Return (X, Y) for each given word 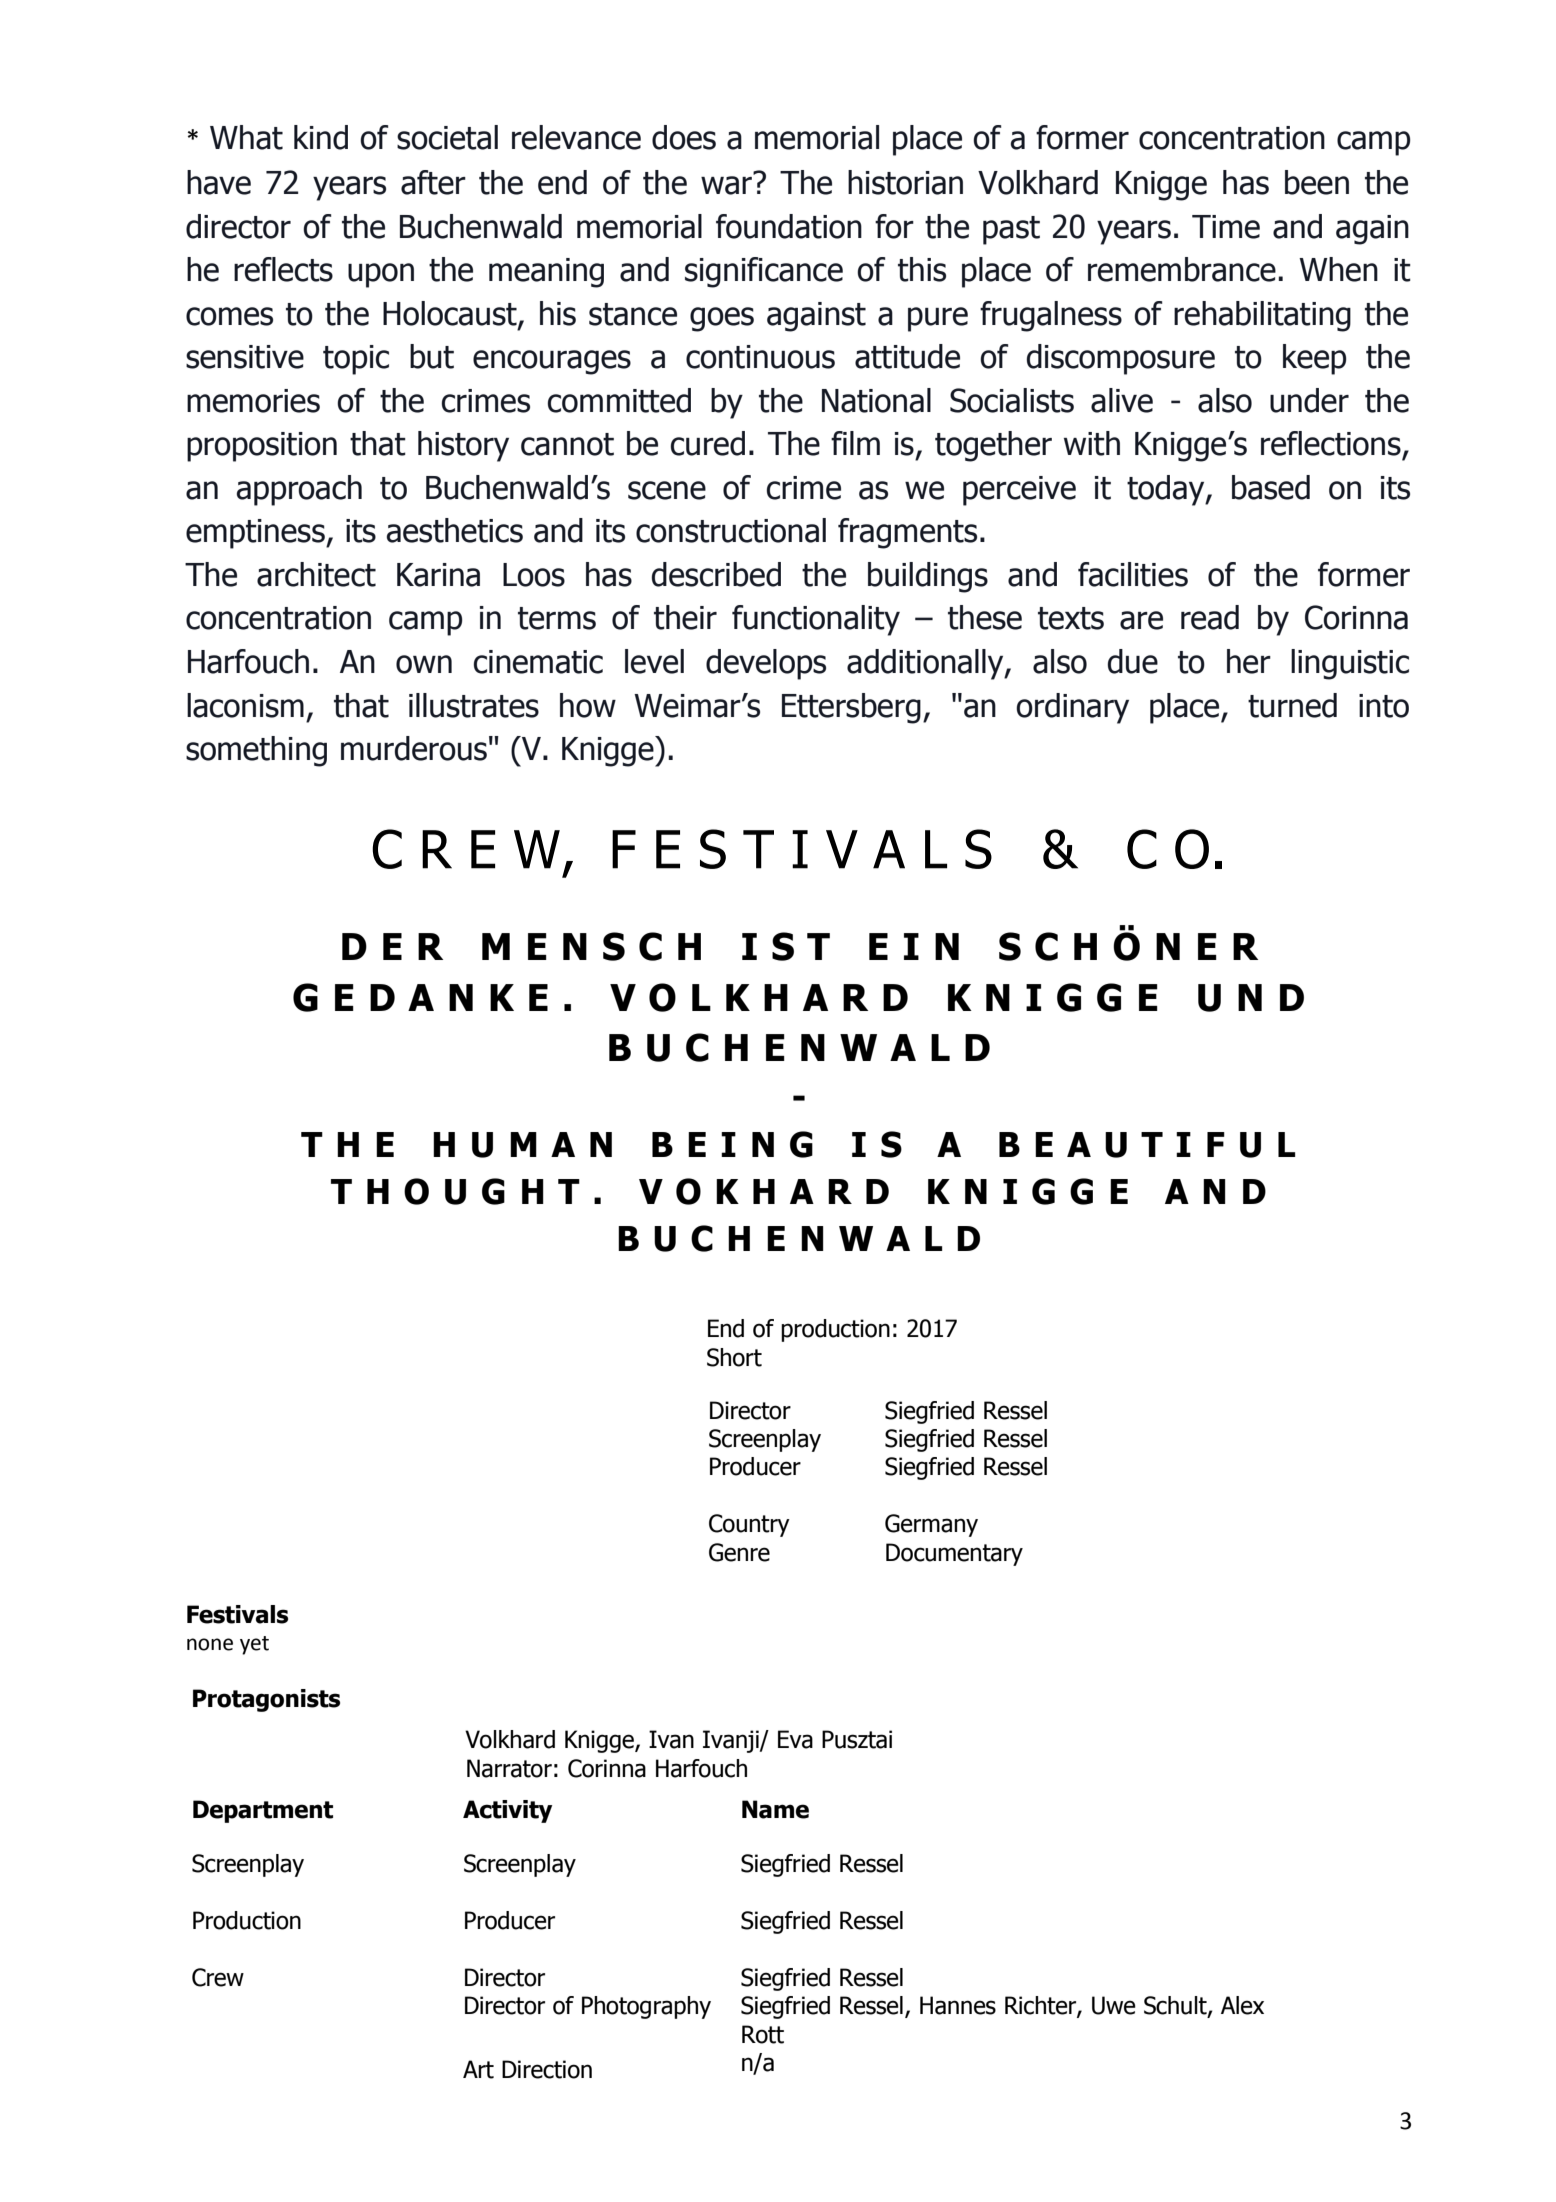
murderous (414, 748)
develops (766, 664)
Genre (739, 1552)
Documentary (954, 1554)
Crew (218, 1977)
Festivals (237, 1614)
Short (734, 1357)
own (424, 664)
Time (1226, 227)
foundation (789, 226)
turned (1292, 705)
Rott (763, 2034)
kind (321, 137)
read (1210, 617)
